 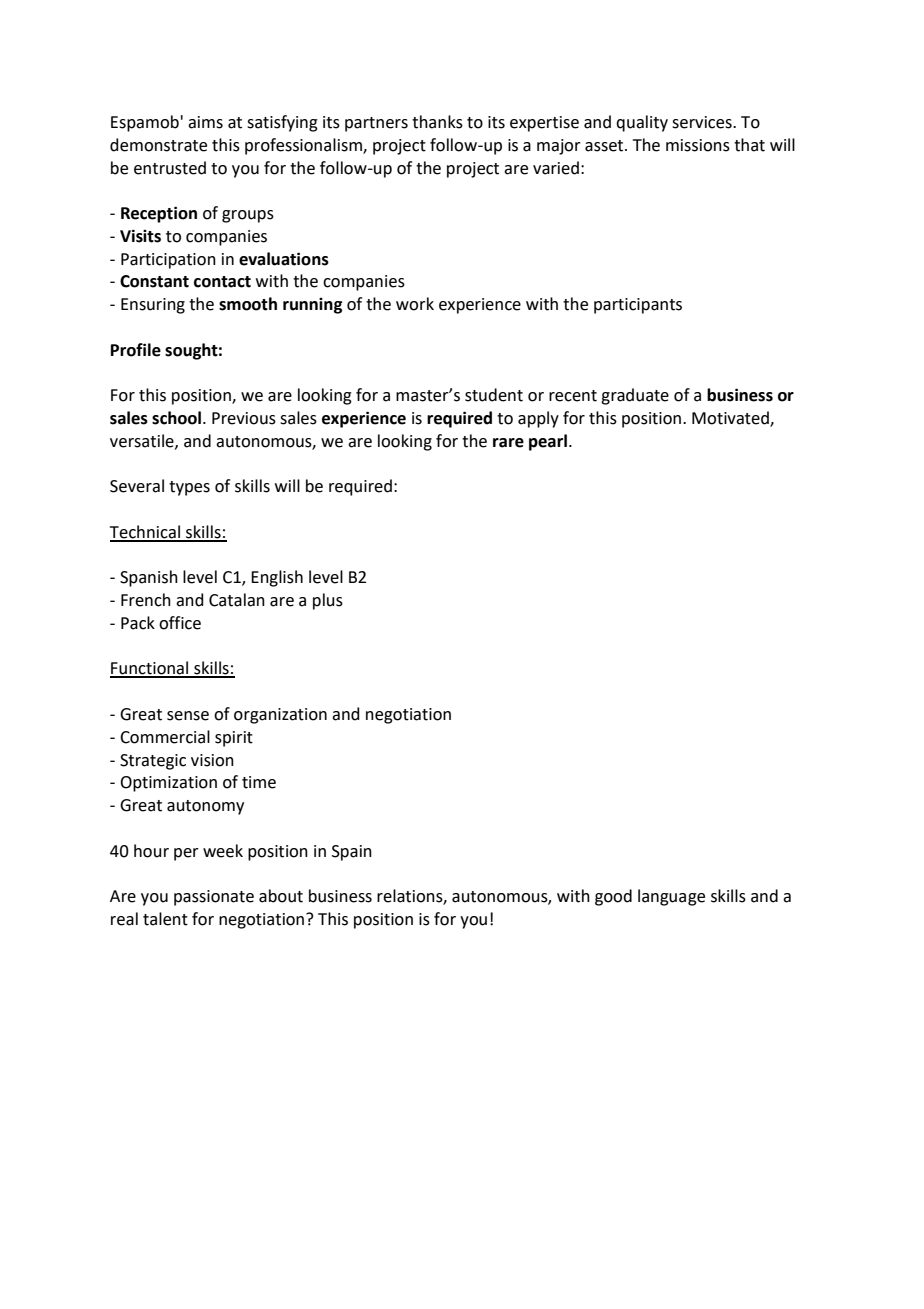 I want to click on organization, so click(x=280, y=716).
